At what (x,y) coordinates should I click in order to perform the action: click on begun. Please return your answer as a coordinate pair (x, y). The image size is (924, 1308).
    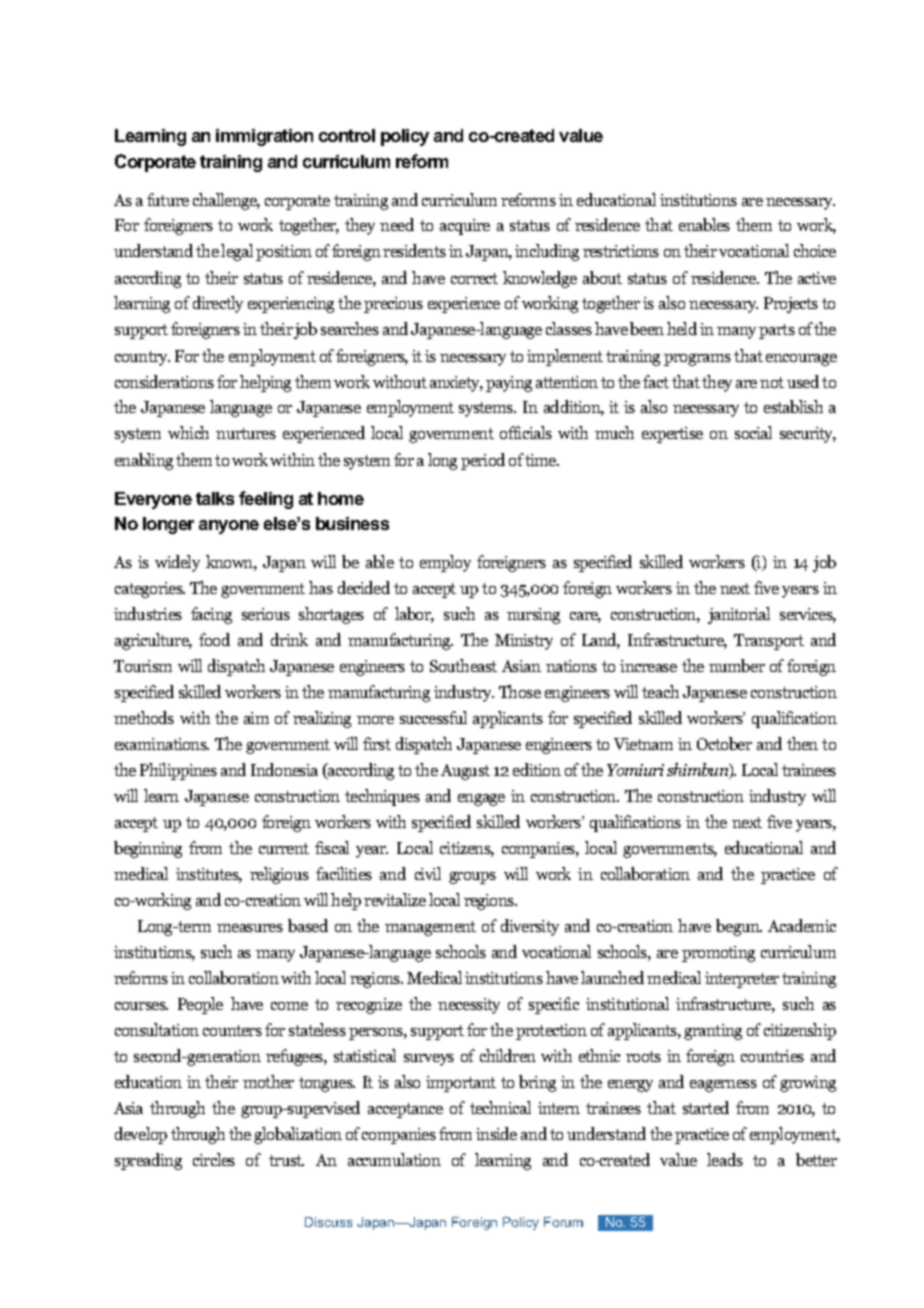
    Looking at the image, I should click on (739, 927).
